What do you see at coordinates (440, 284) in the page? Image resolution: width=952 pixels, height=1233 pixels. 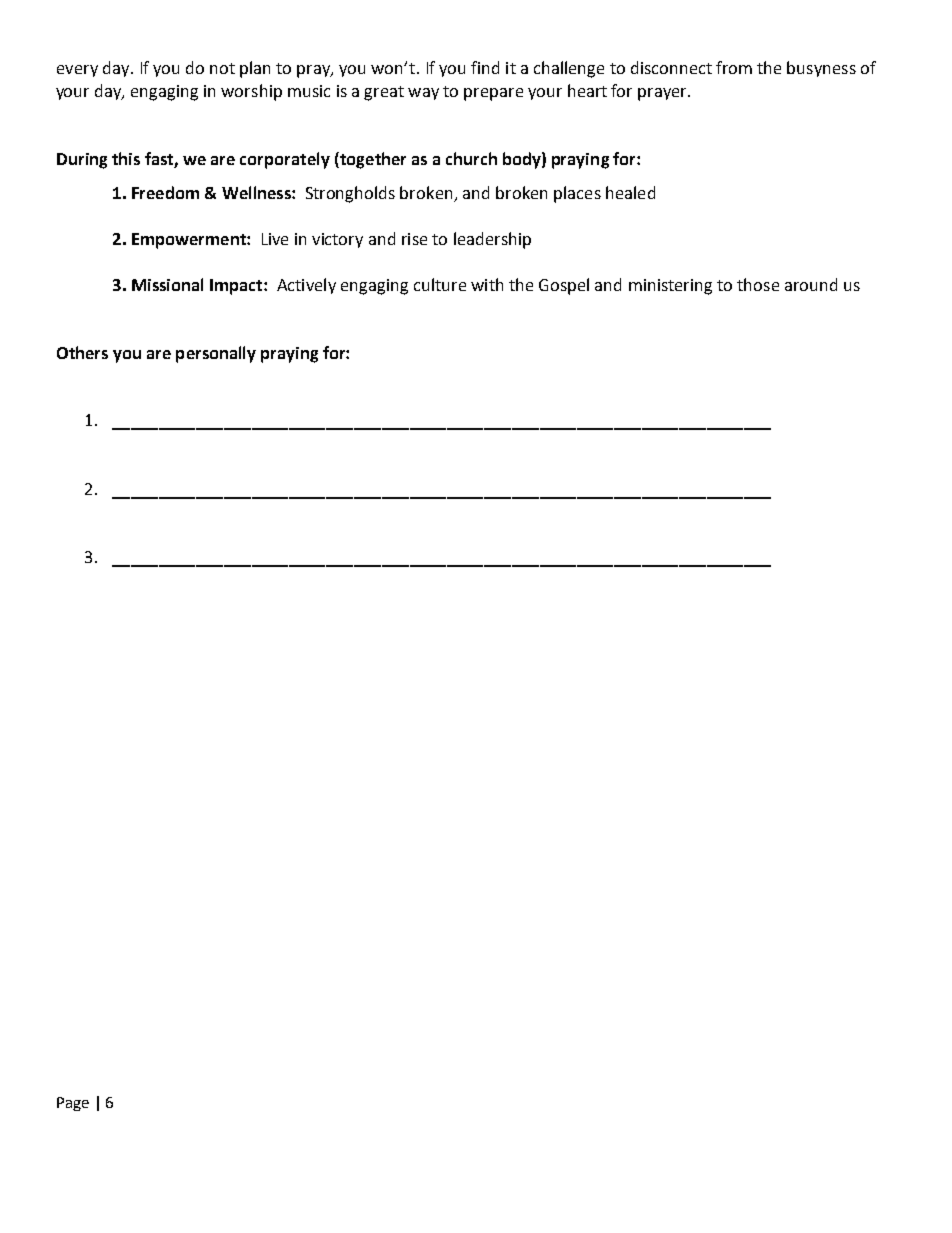 I see `culture` at bounding box center [440, 284].
